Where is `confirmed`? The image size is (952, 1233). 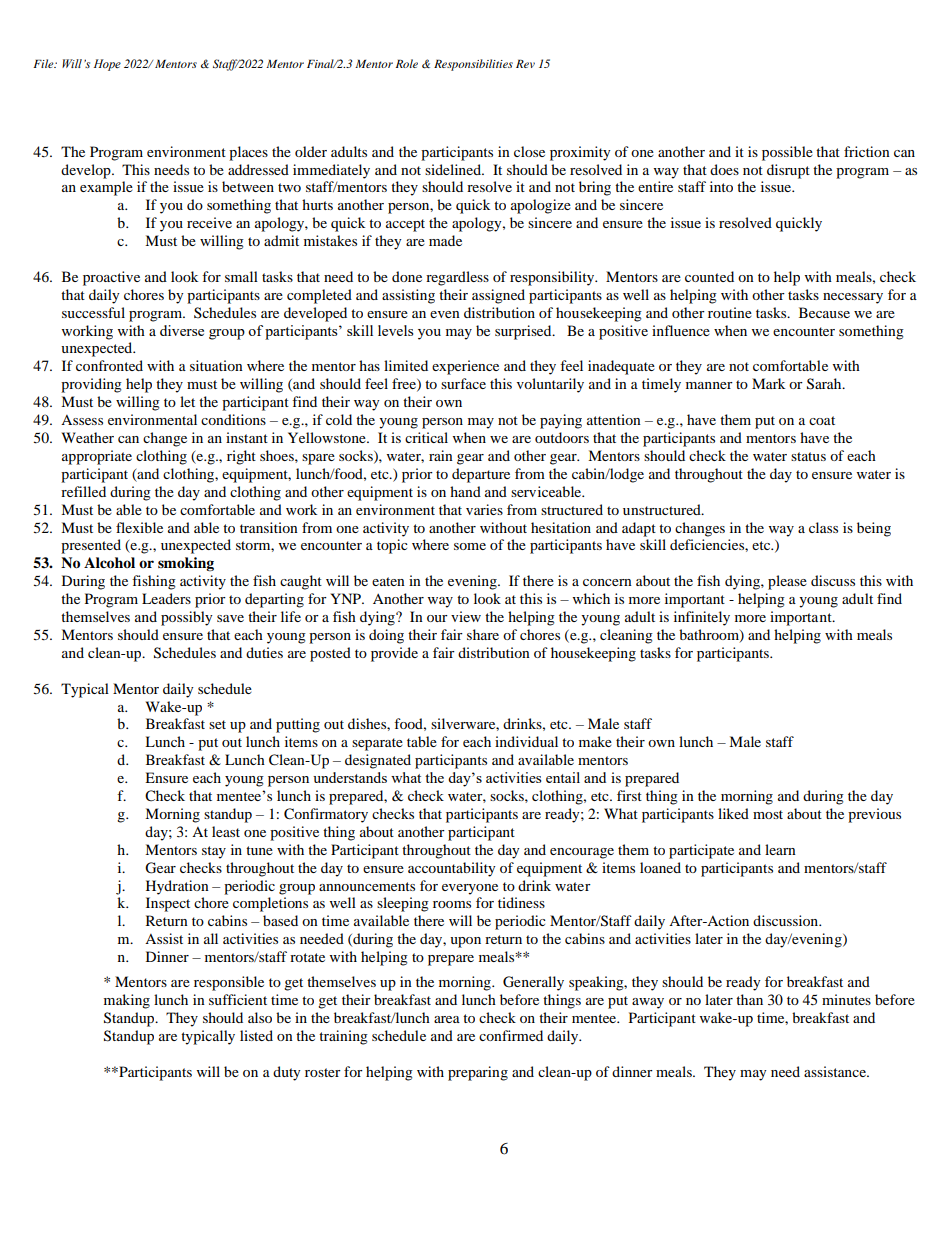
confirmed is located at coordinates (511, 1035).
